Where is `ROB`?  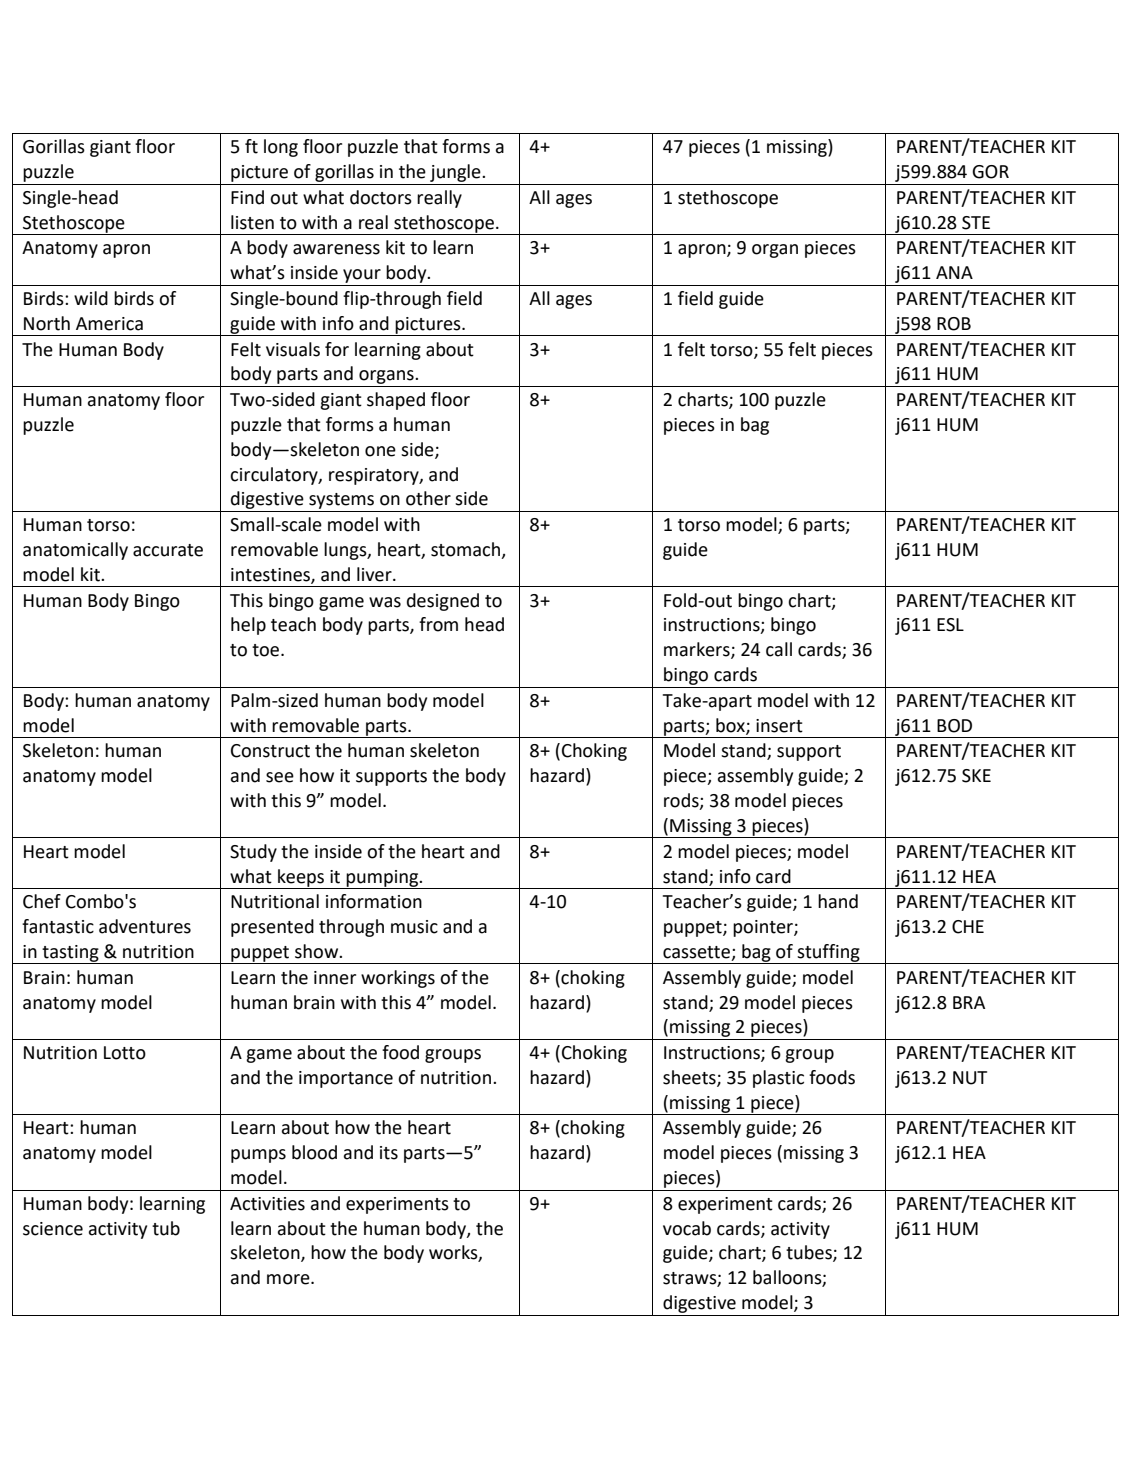
ROB is located at coordinates (954, 324).
